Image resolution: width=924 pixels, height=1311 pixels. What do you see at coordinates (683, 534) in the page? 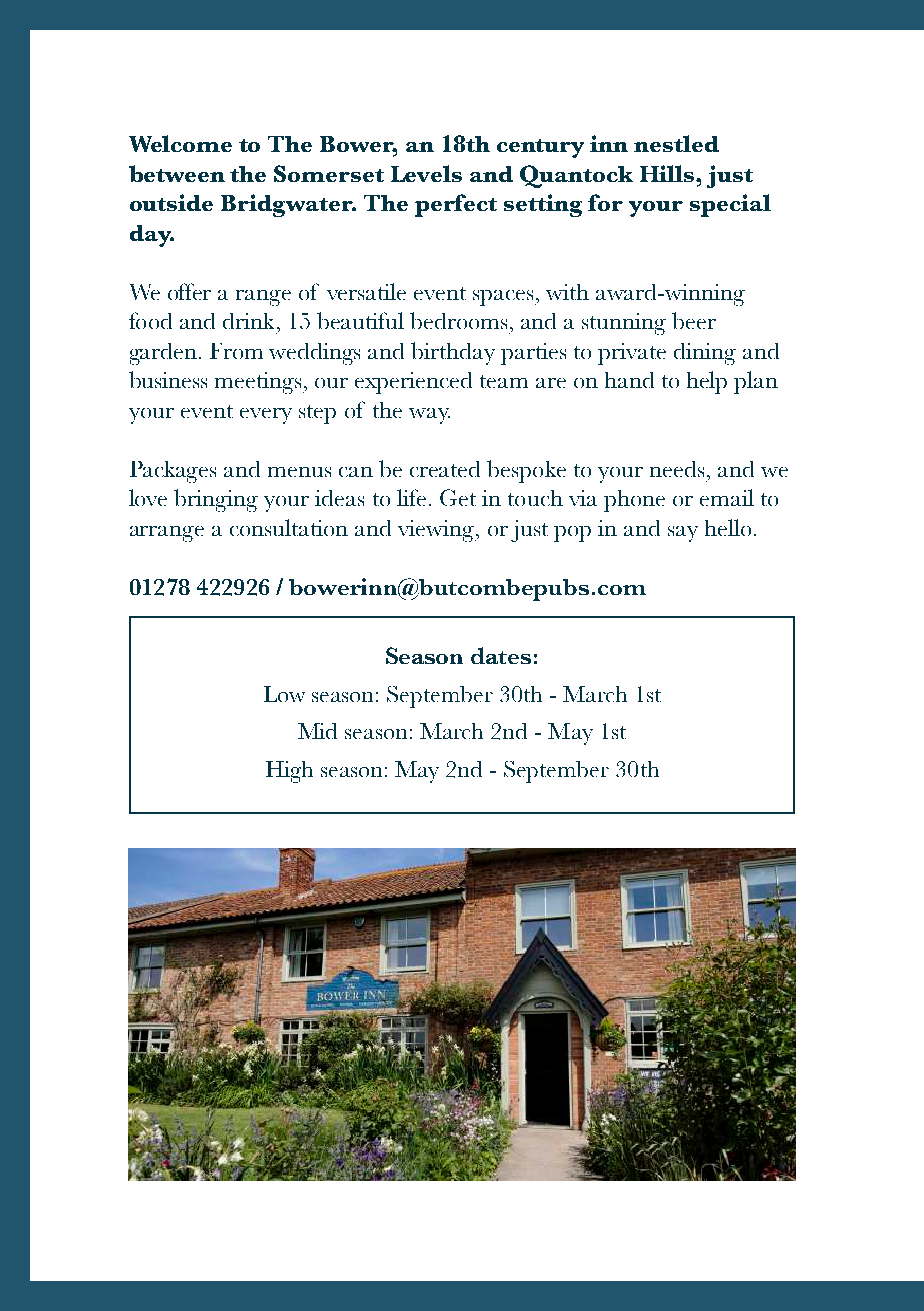
I see `say` at bounding box center [683, 534].
